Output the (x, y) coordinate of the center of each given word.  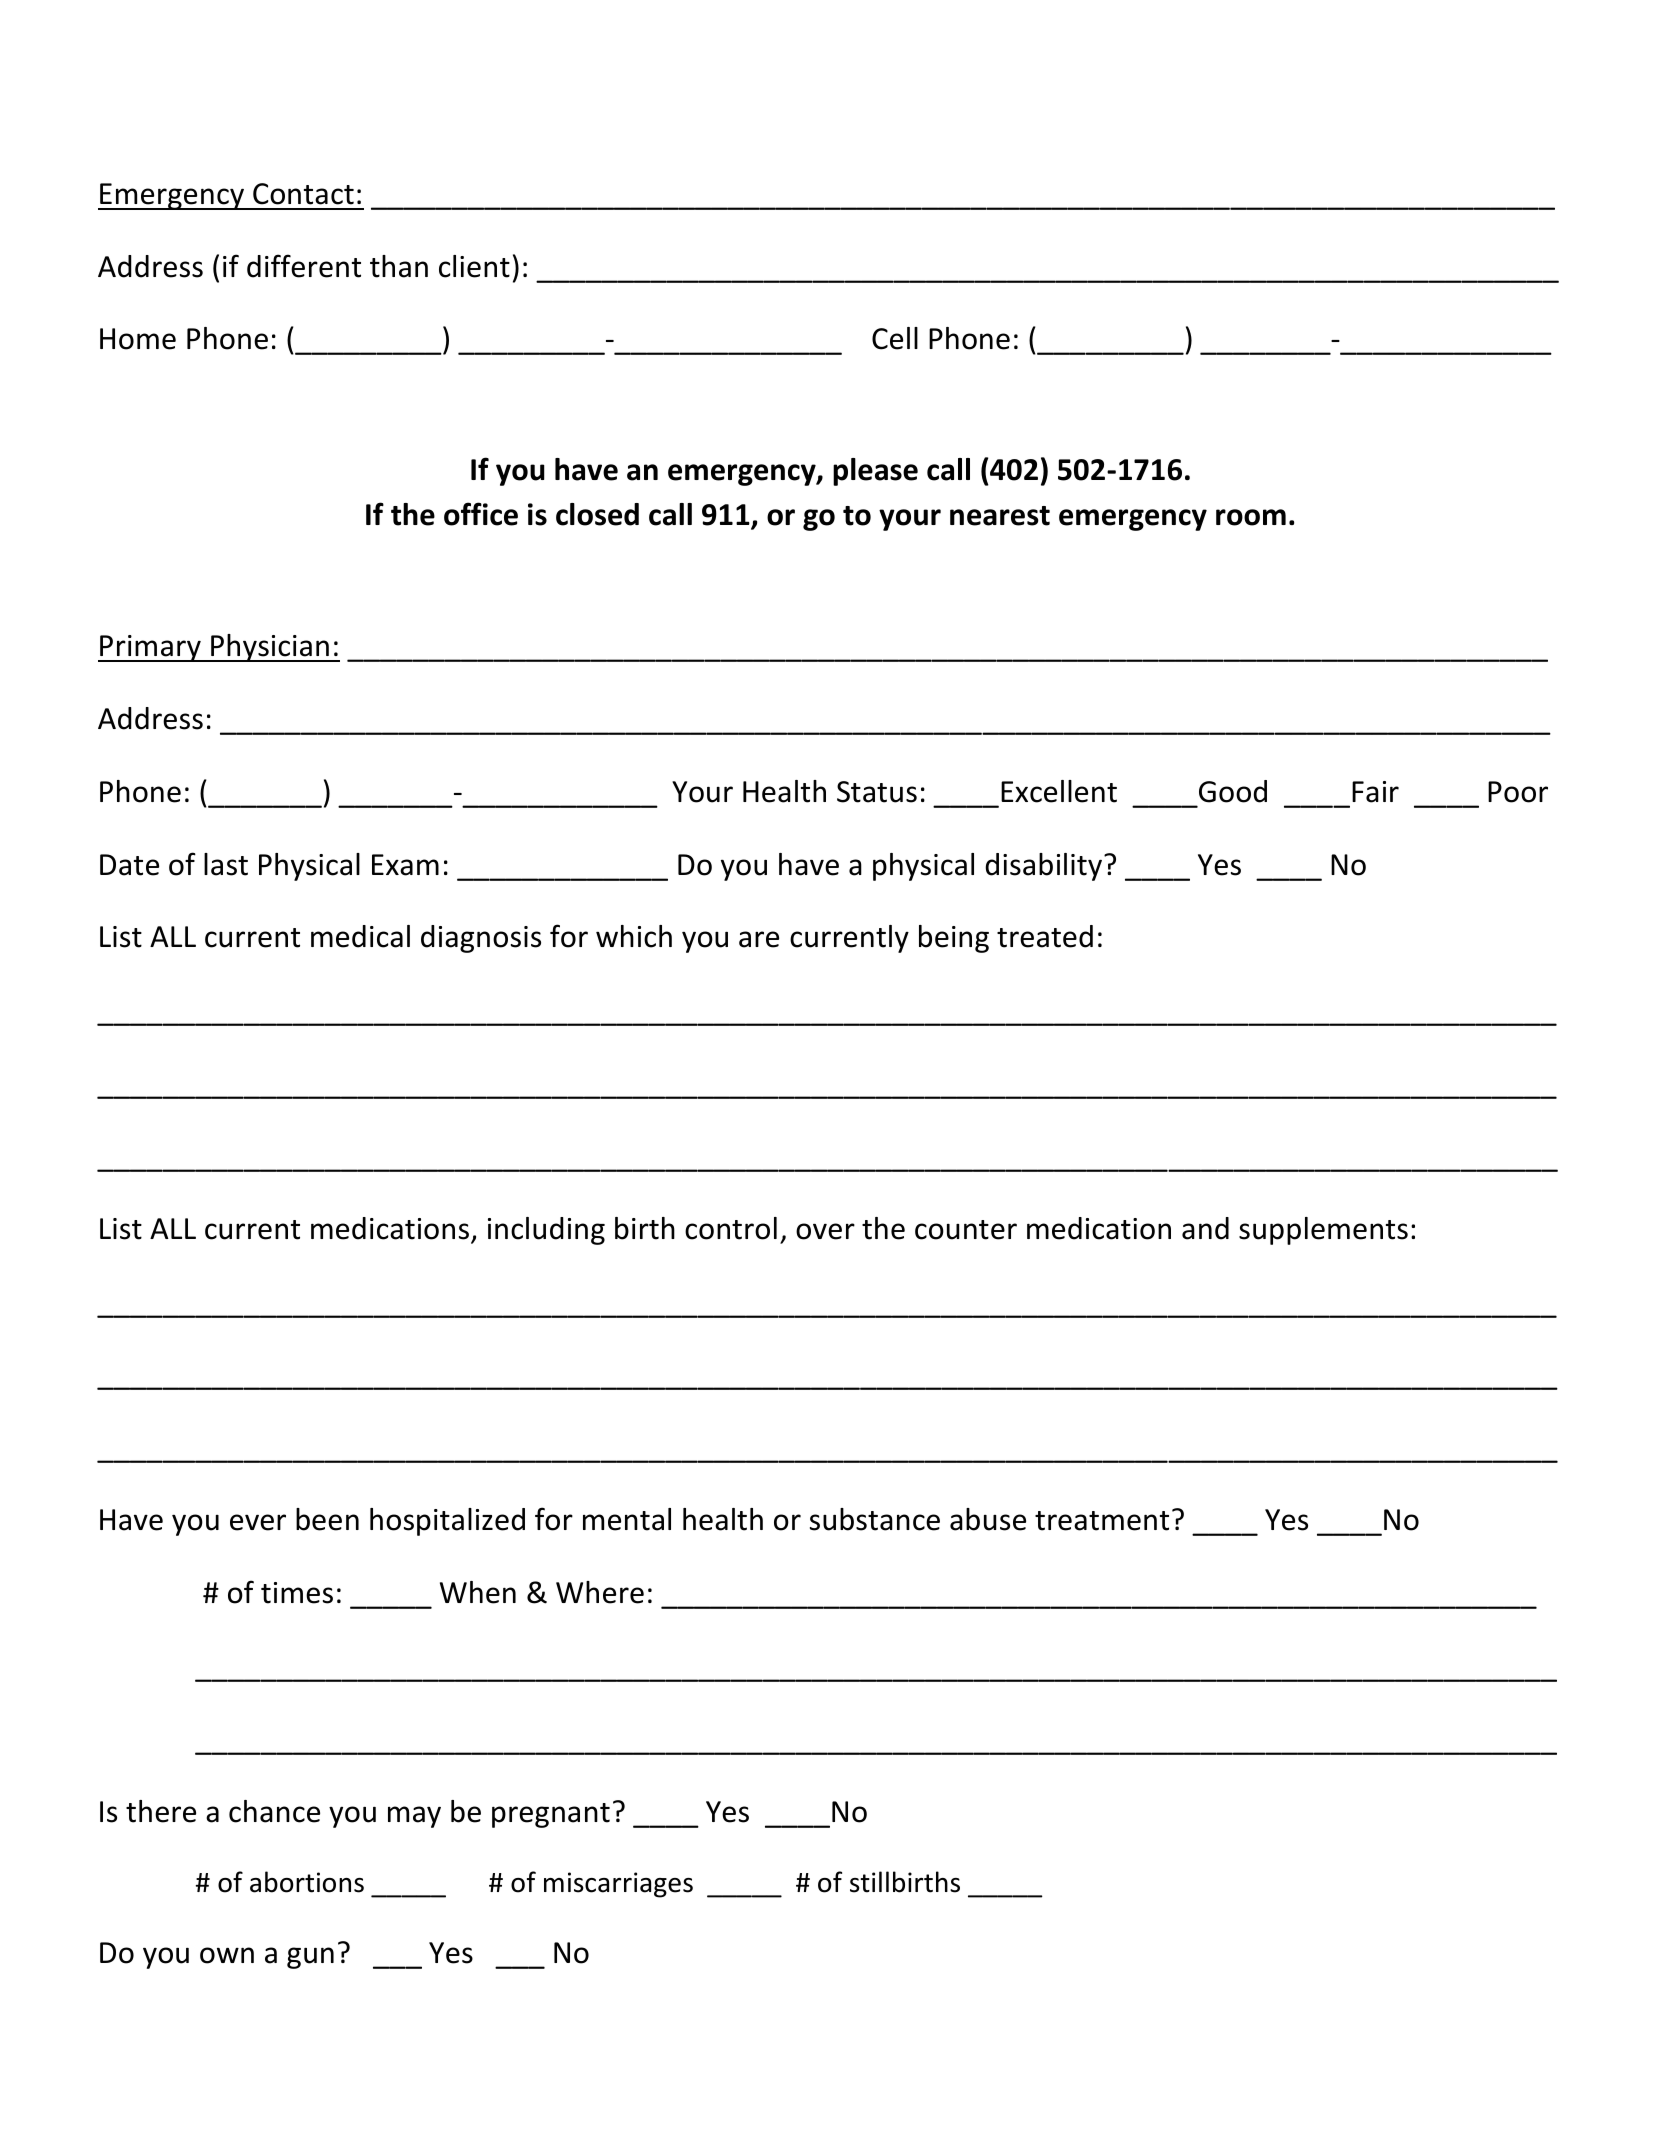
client (474, 266)
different (304, 266)
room (1251, 517)
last (226, 864)
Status (877, 792)
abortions (307, 1882)
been (327, 1519)
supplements (1323, 1231)
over (825, 1231)
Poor (1518, 792)
